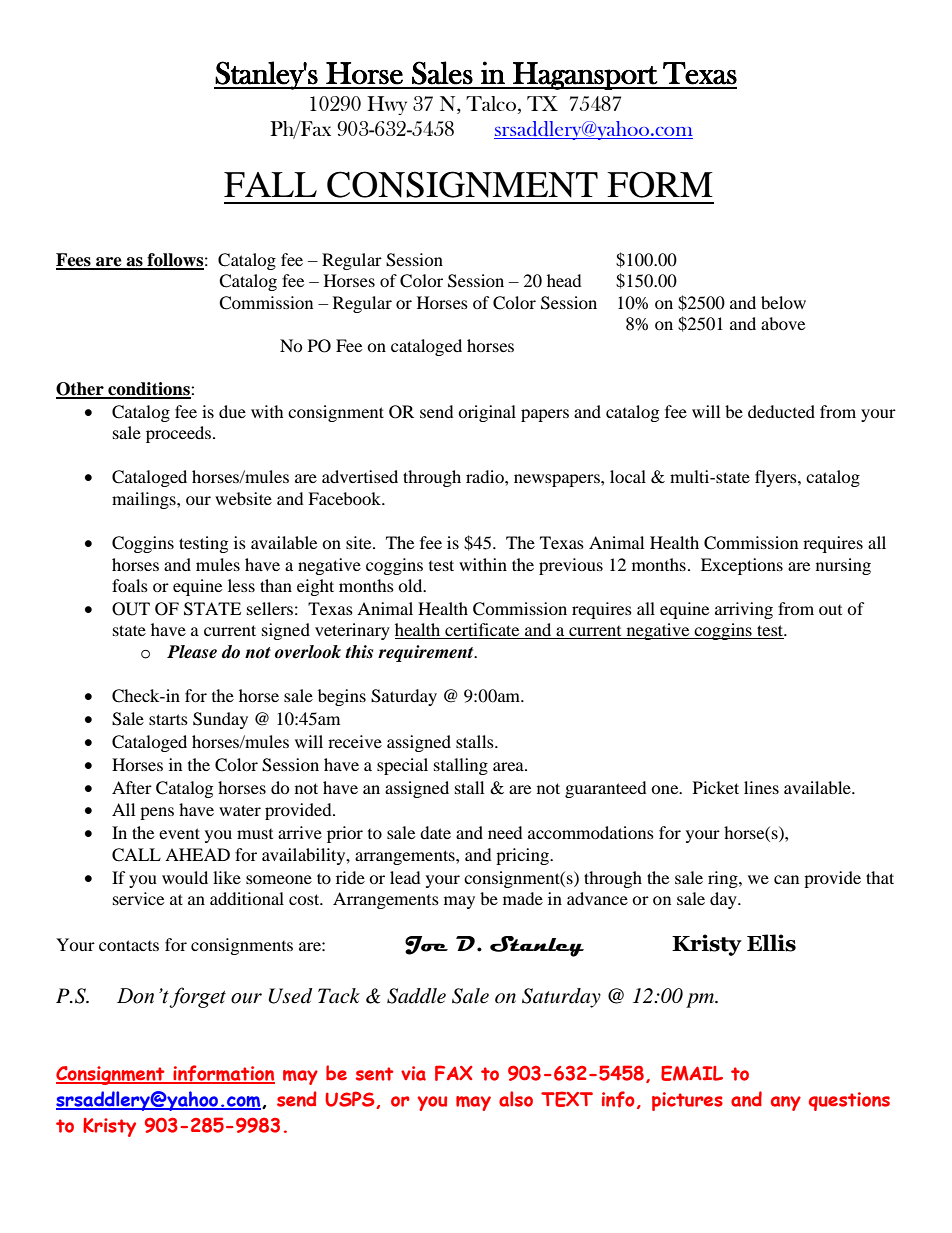 This page has width=952, height=1233. What do you see at coordinates (197, 997) in the page?
I see `forget` at bounding box center [197, 997].
